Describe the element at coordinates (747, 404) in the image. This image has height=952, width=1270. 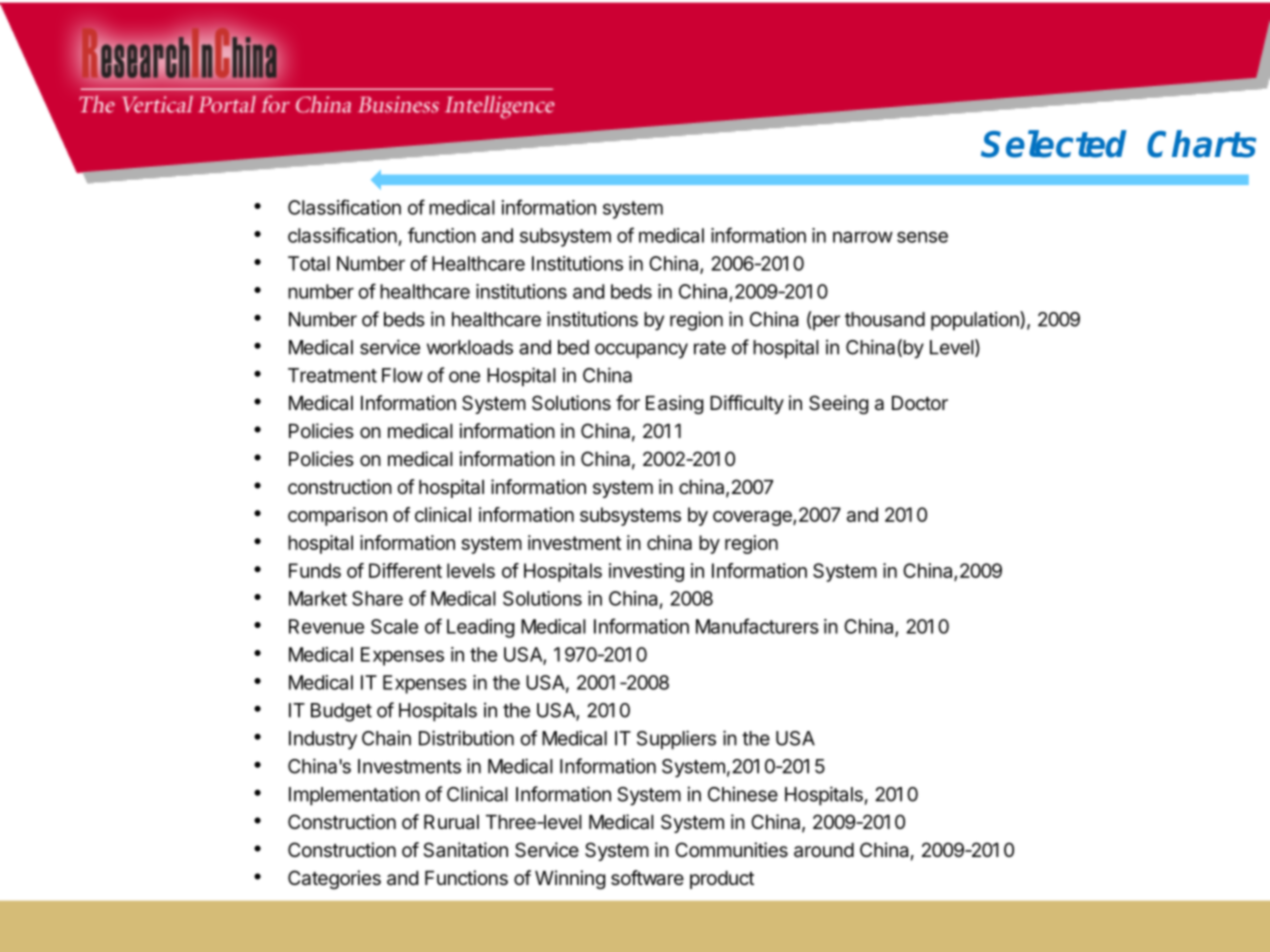
I see `Difficulty` at that location.
